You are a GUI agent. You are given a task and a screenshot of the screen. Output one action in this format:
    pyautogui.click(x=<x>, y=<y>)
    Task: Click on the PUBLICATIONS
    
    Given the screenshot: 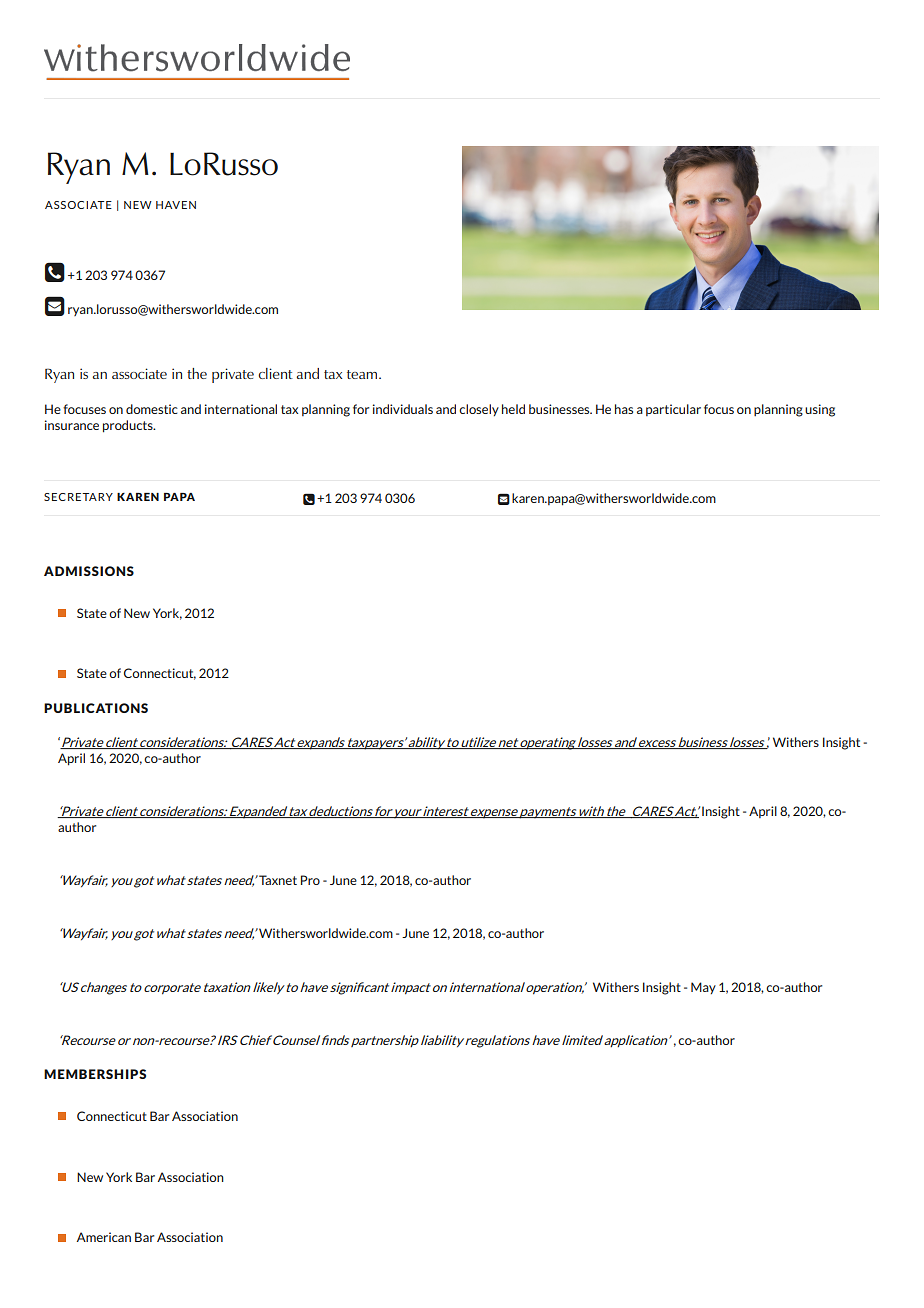 What is the action you would take?
    pyautogui.click(x=96, y=708)
